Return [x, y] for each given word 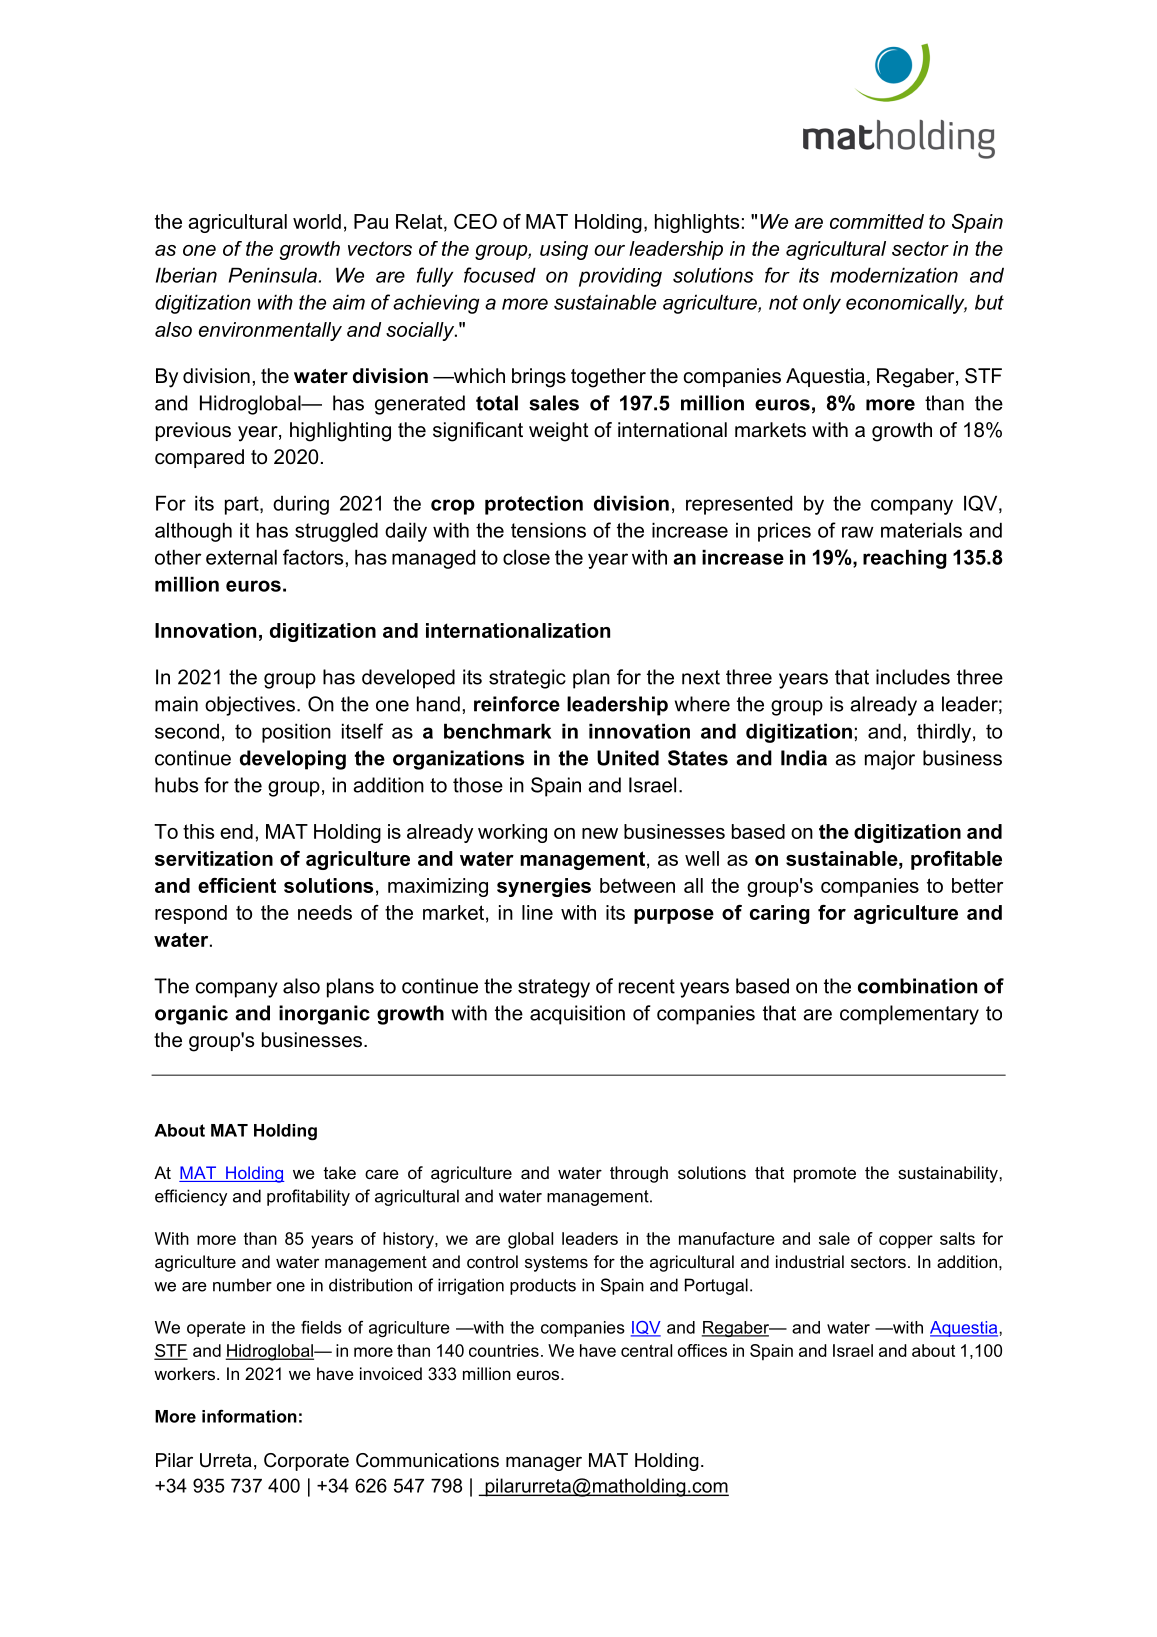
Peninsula [273, 275]
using [564, 250]
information [249, 1416]
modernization [894, 275]
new [600, 833]
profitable [956, 860]
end [236, 831]
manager [544, 1463]
